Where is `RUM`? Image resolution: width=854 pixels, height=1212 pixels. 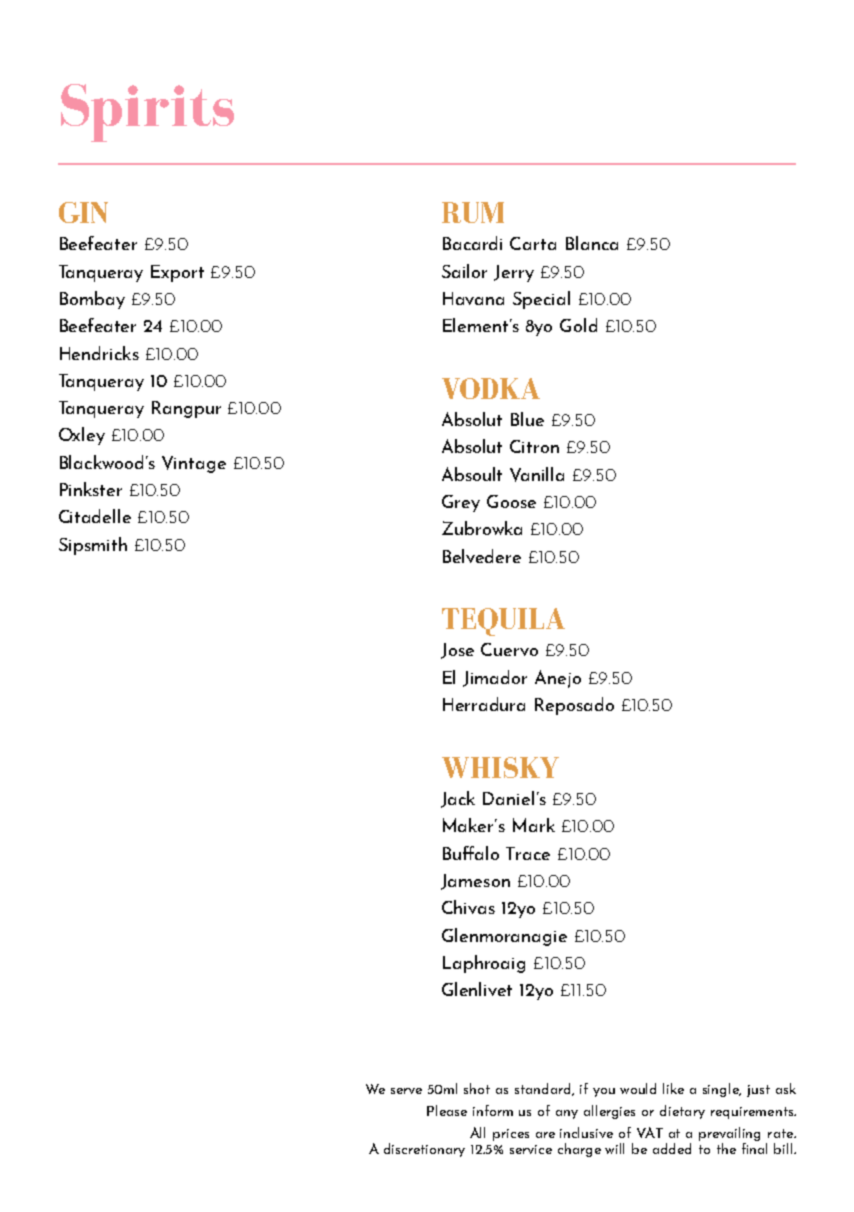 RUM is located at coordinates (473, 212).
